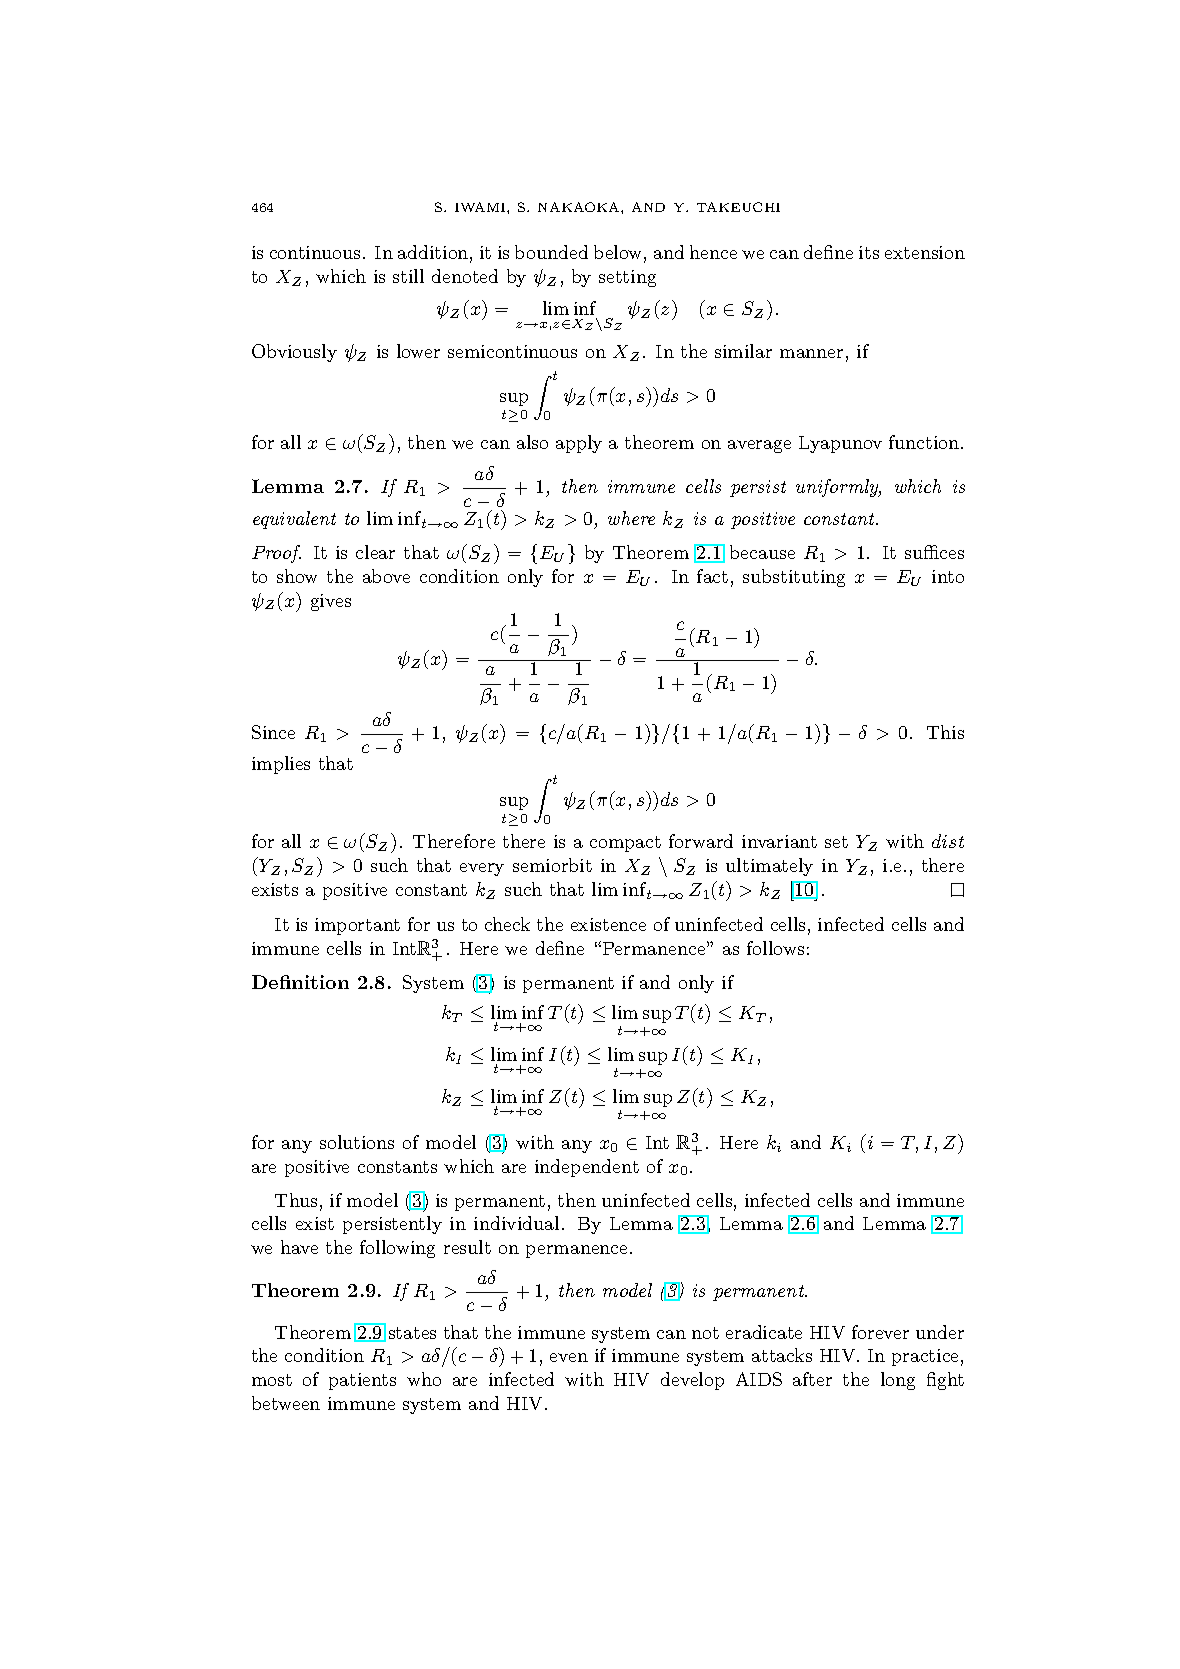  Describe the element at coordinates (300, 982) in the document. I see `Definition` at that location.
